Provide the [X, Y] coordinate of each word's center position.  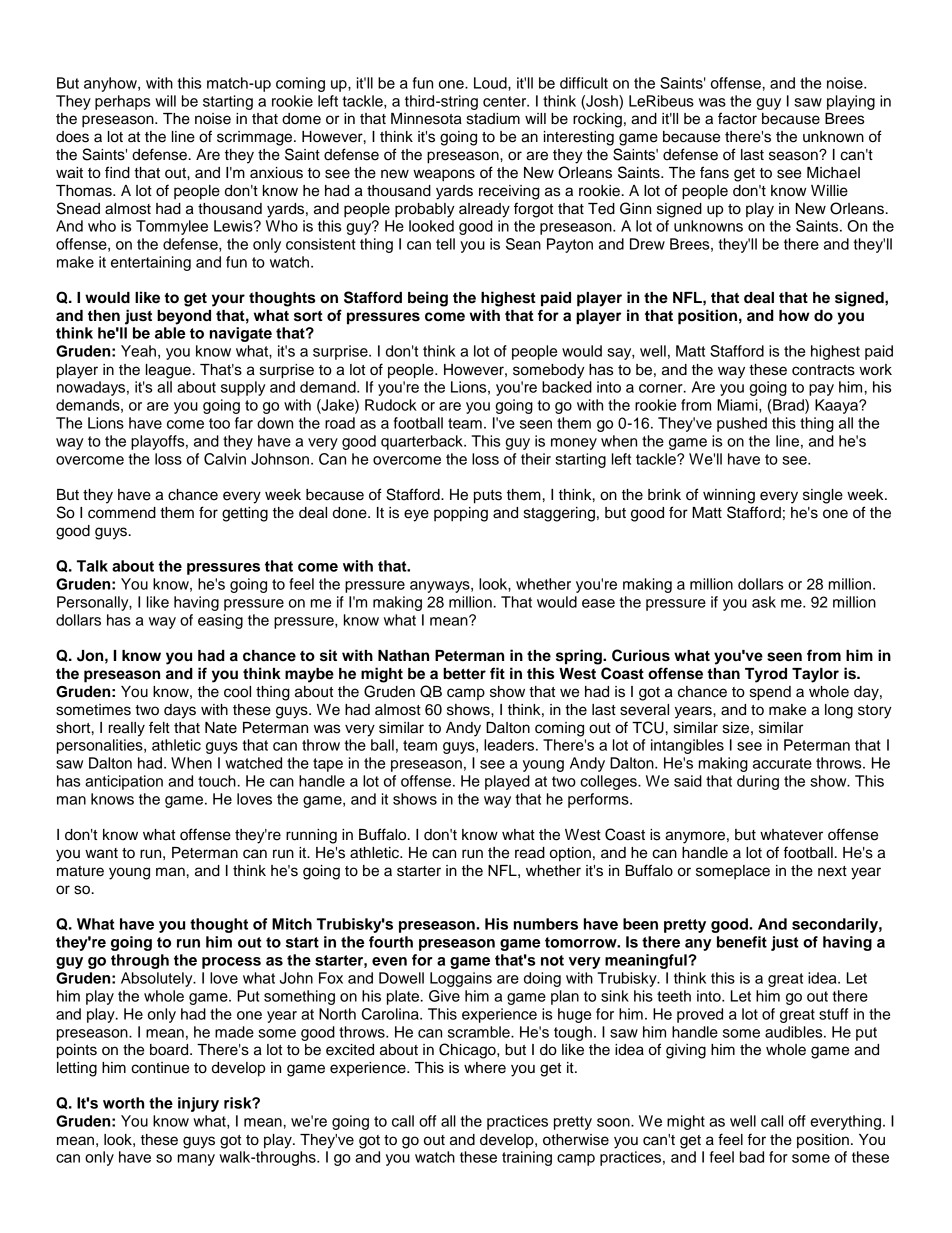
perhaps [122, 102]
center [506, 101]
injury [198, 1104]
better [464, 674]
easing [220, 621]
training [527, 1158]
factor [737, 118]
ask [764, 602]
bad [752, 1157]
